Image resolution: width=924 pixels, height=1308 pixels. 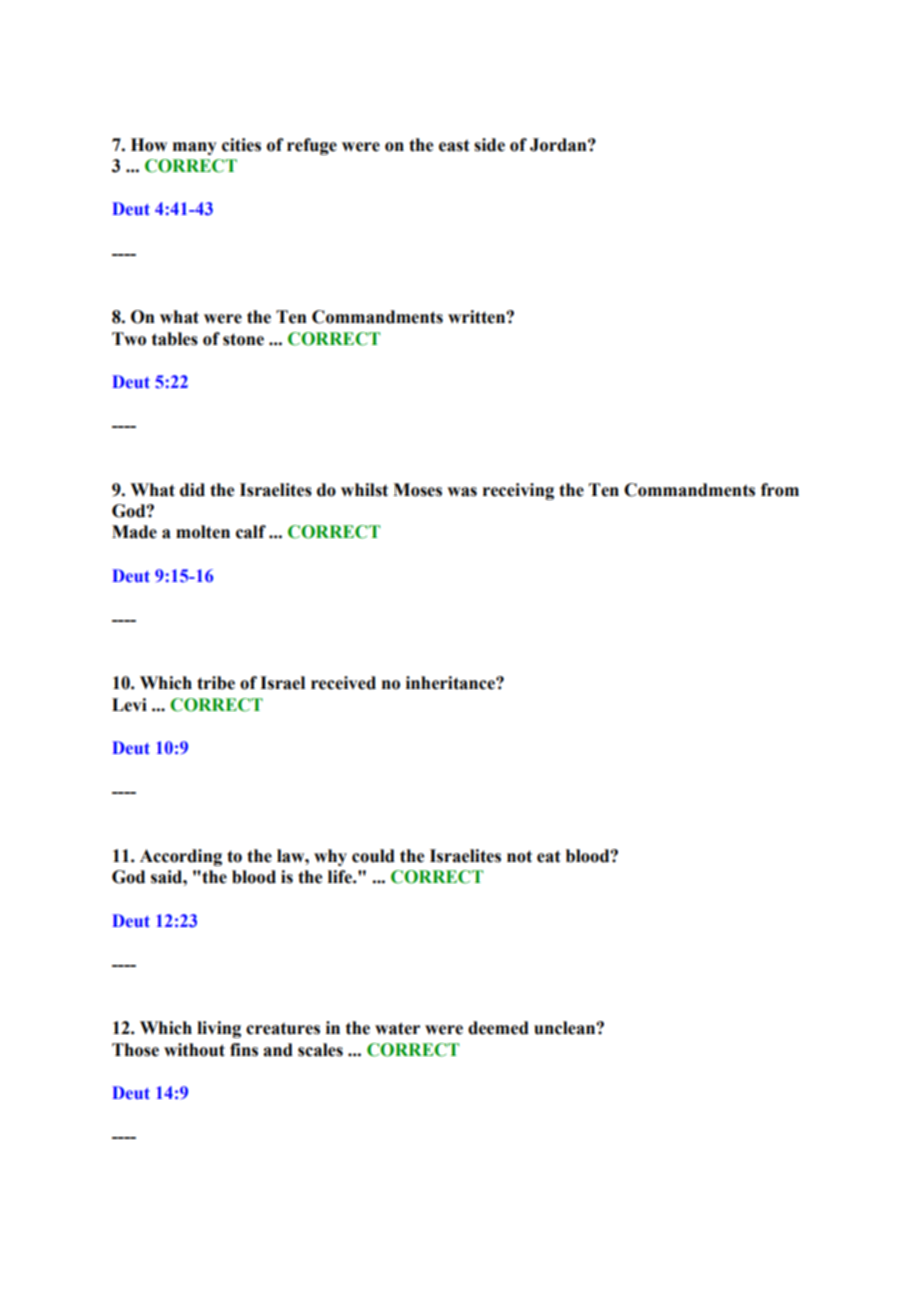 I want to click on living, so click(x=219, y=1029).
